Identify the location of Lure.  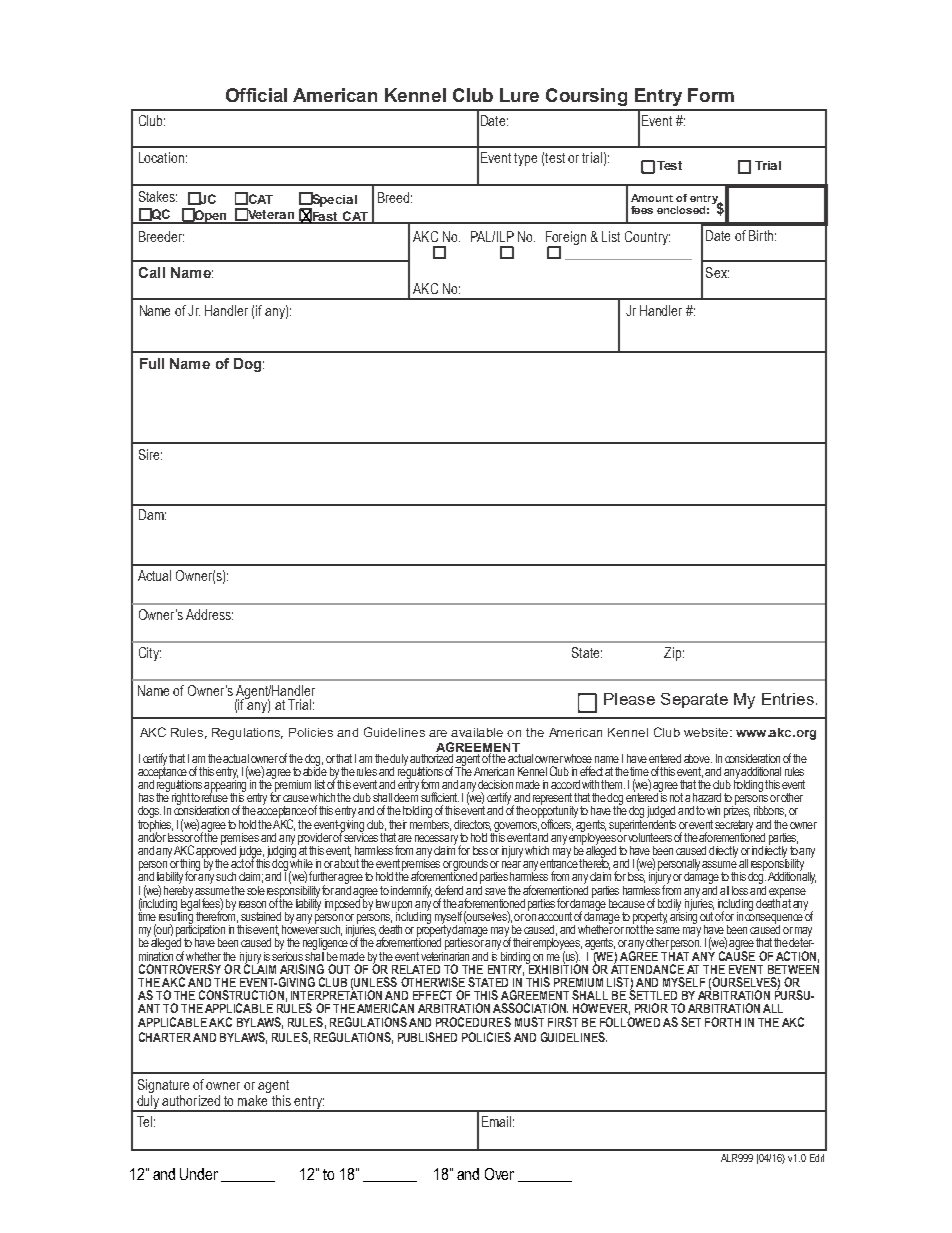
(519, 95).
